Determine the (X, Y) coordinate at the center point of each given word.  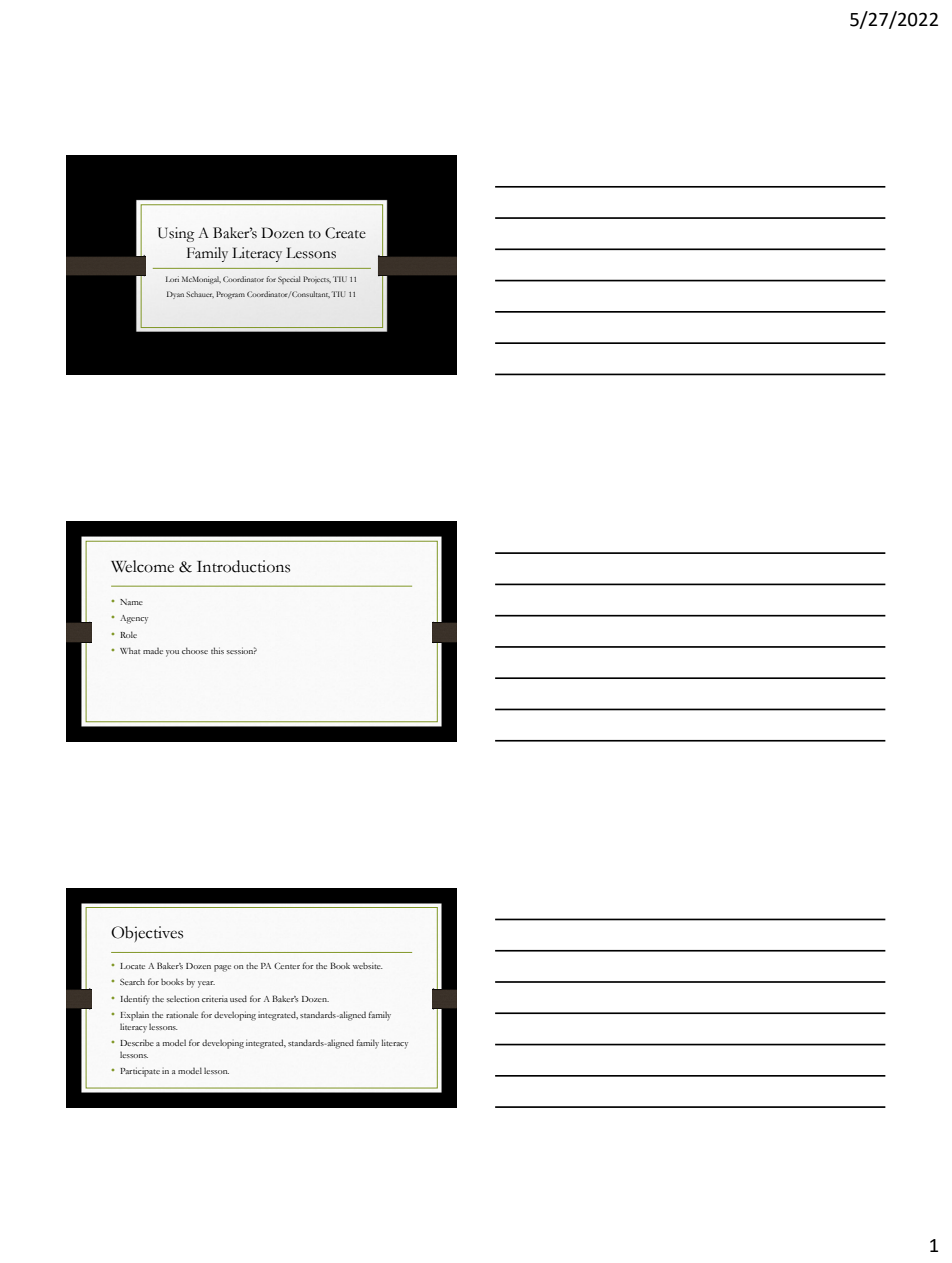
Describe (137, 1042)
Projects (317, 280)
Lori (172, 279)
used (238, 998)
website (368, 965)
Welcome (142, 566)
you (172, 653)
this (217, 650)
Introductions (243, 566)
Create (345, 233)
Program (230, 295)
